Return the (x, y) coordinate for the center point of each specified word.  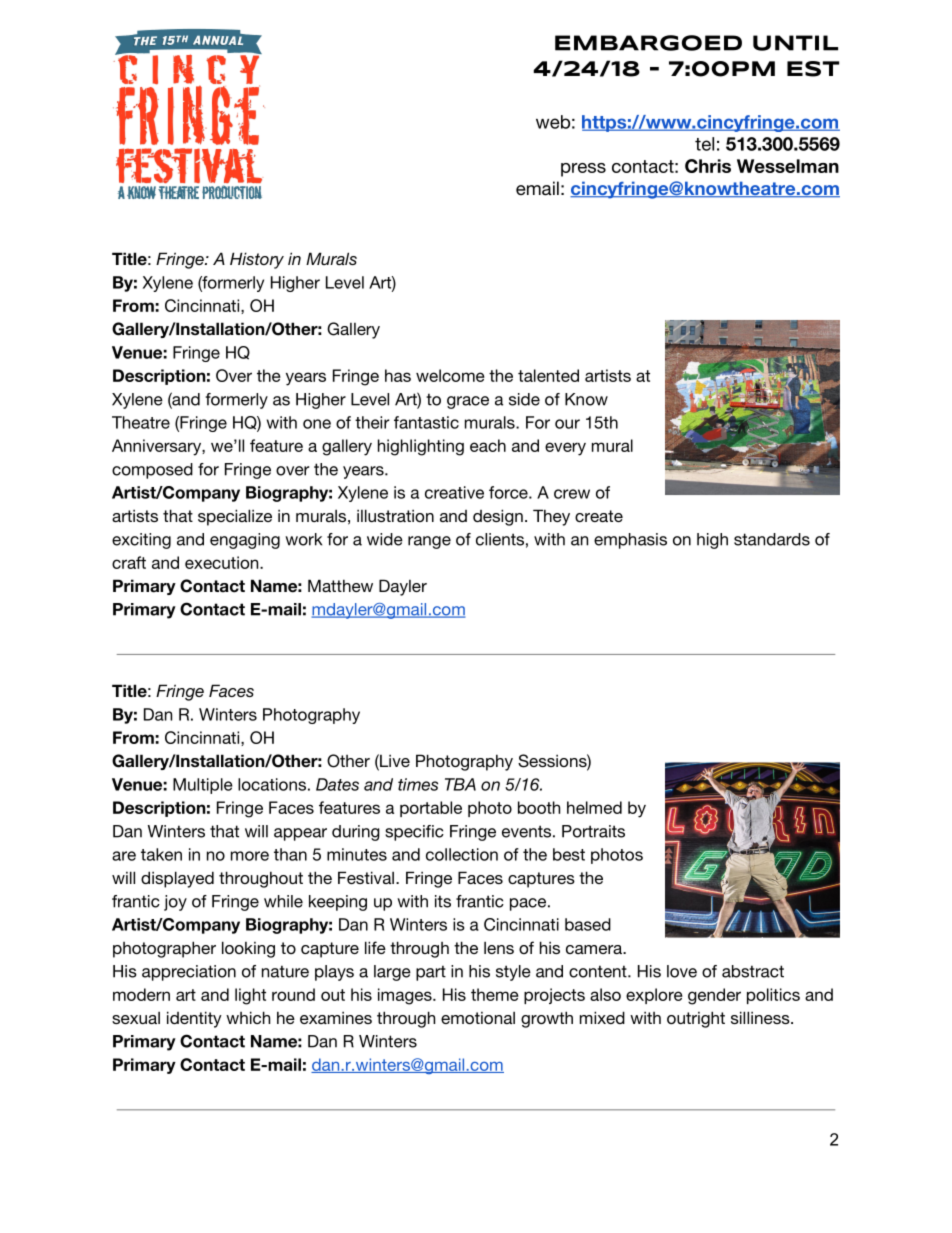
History (257, 260)
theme (495, 994)
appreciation (189, 973)
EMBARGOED (648, 43)
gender (714, 996)
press (583, 170)
